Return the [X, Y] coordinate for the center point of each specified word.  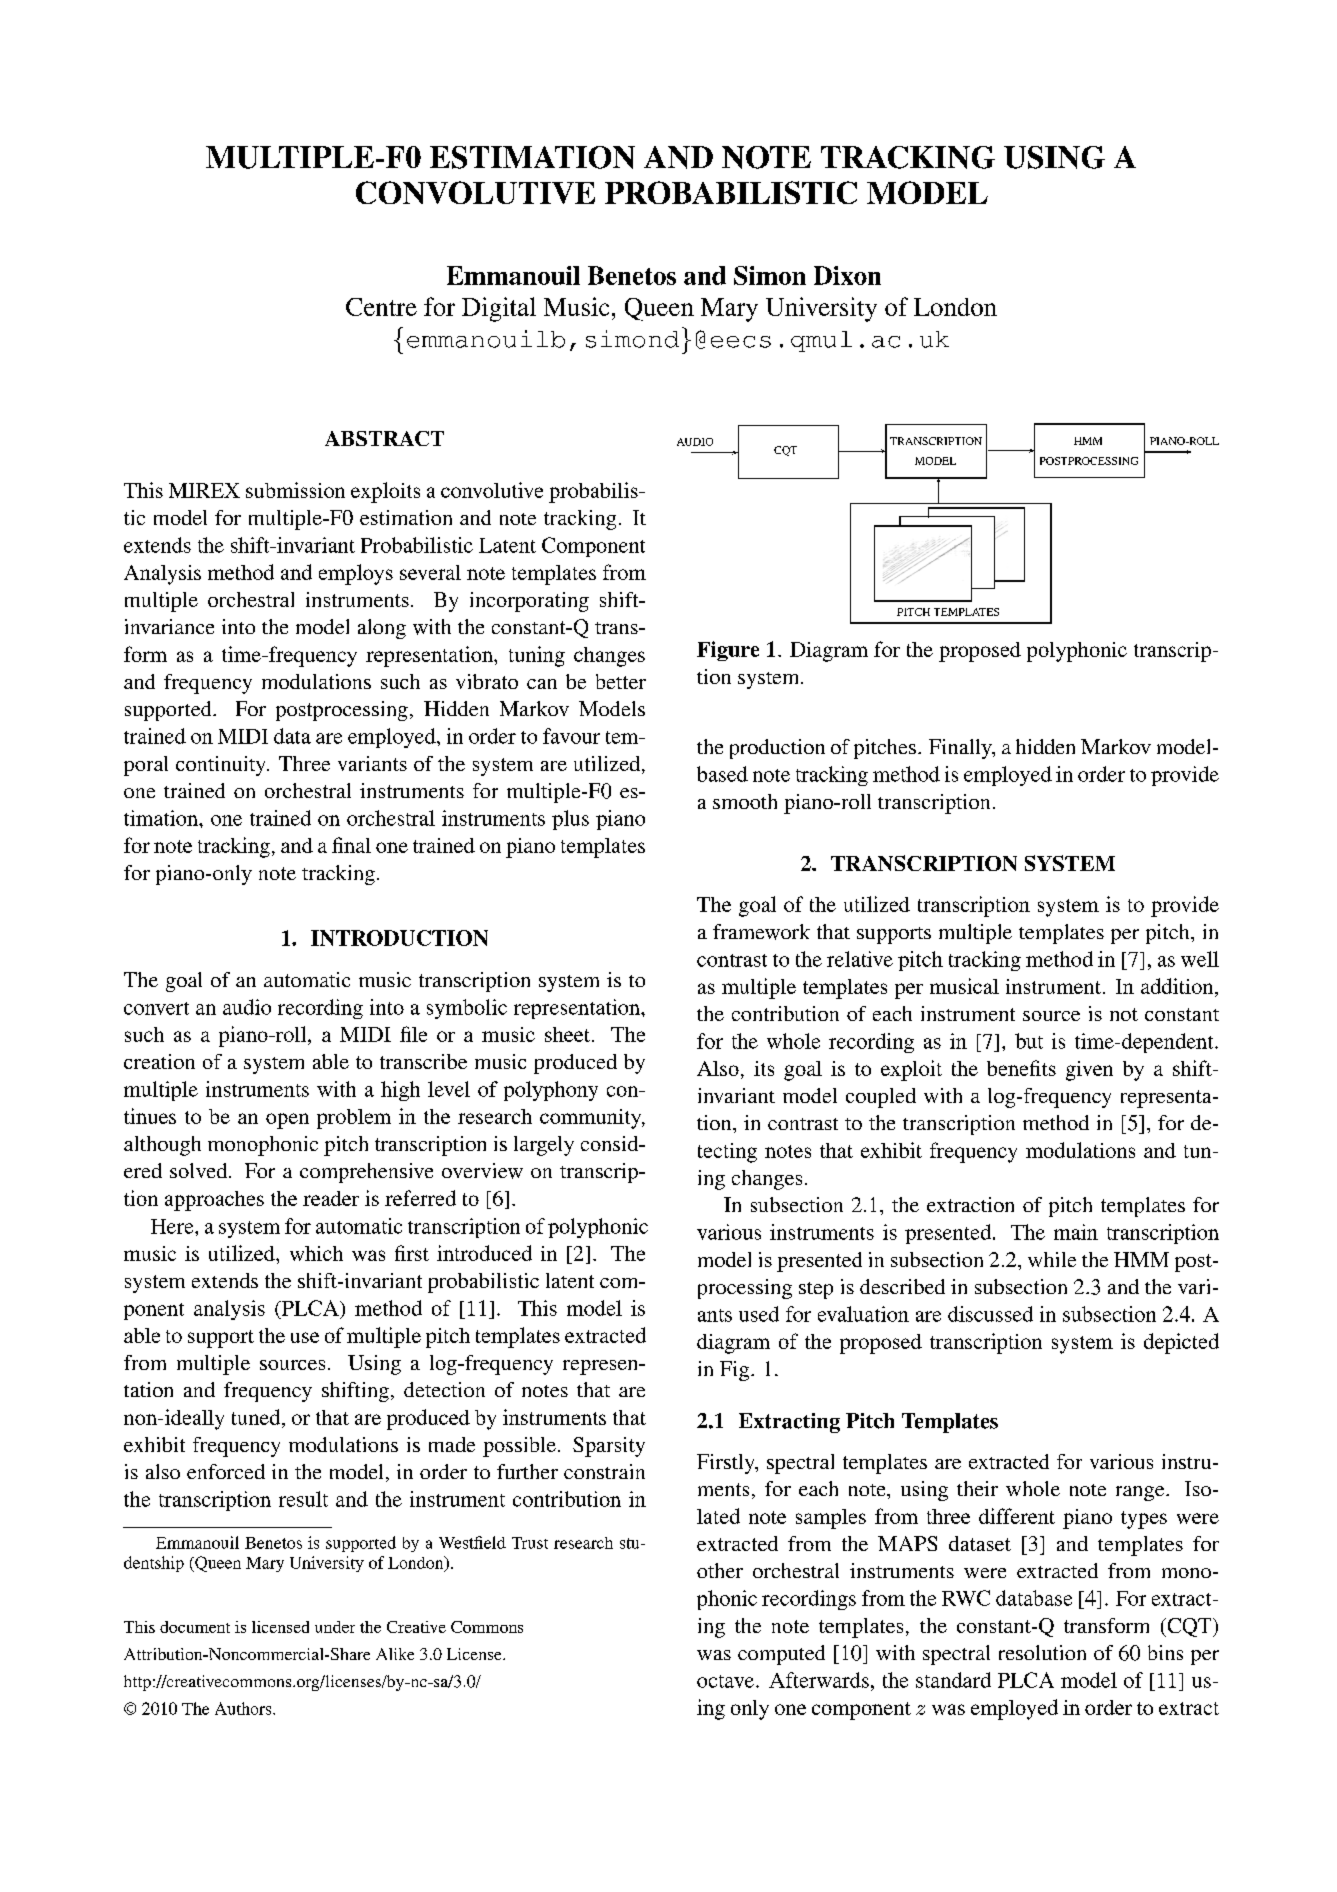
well [1200, 959]
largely [544, 1146]
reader [331, 1198]
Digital [499, 309]
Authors [244, 1708]
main [1076, 1232]
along [382, 629]
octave [725, 1681]
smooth [745, 801]
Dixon [847, 275]
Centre [381, 307]
